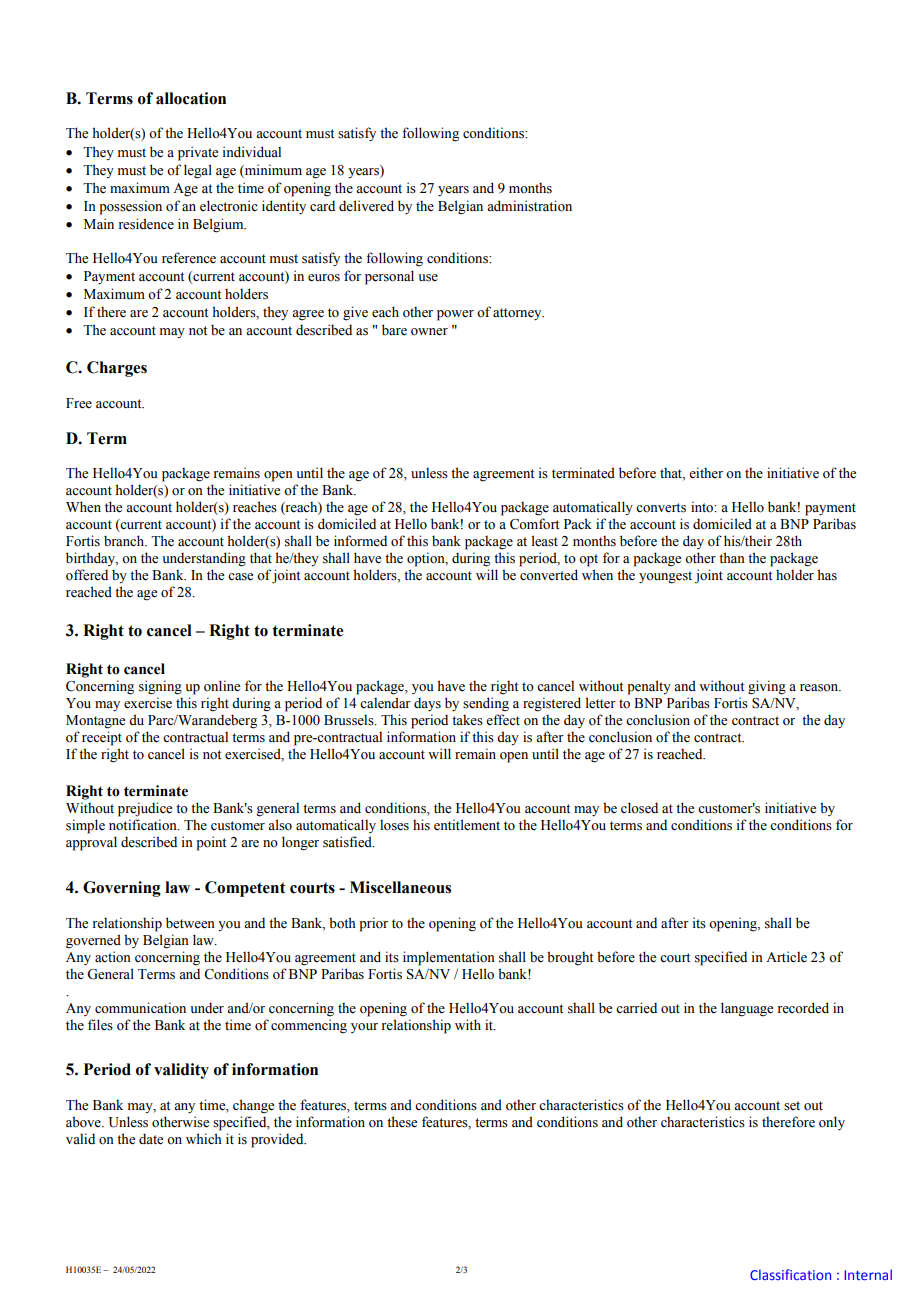 This screenshot has width=924, height=1308. Describe the element at coordinates (429, 332) in the screenshot. I see `owner` at that location.
